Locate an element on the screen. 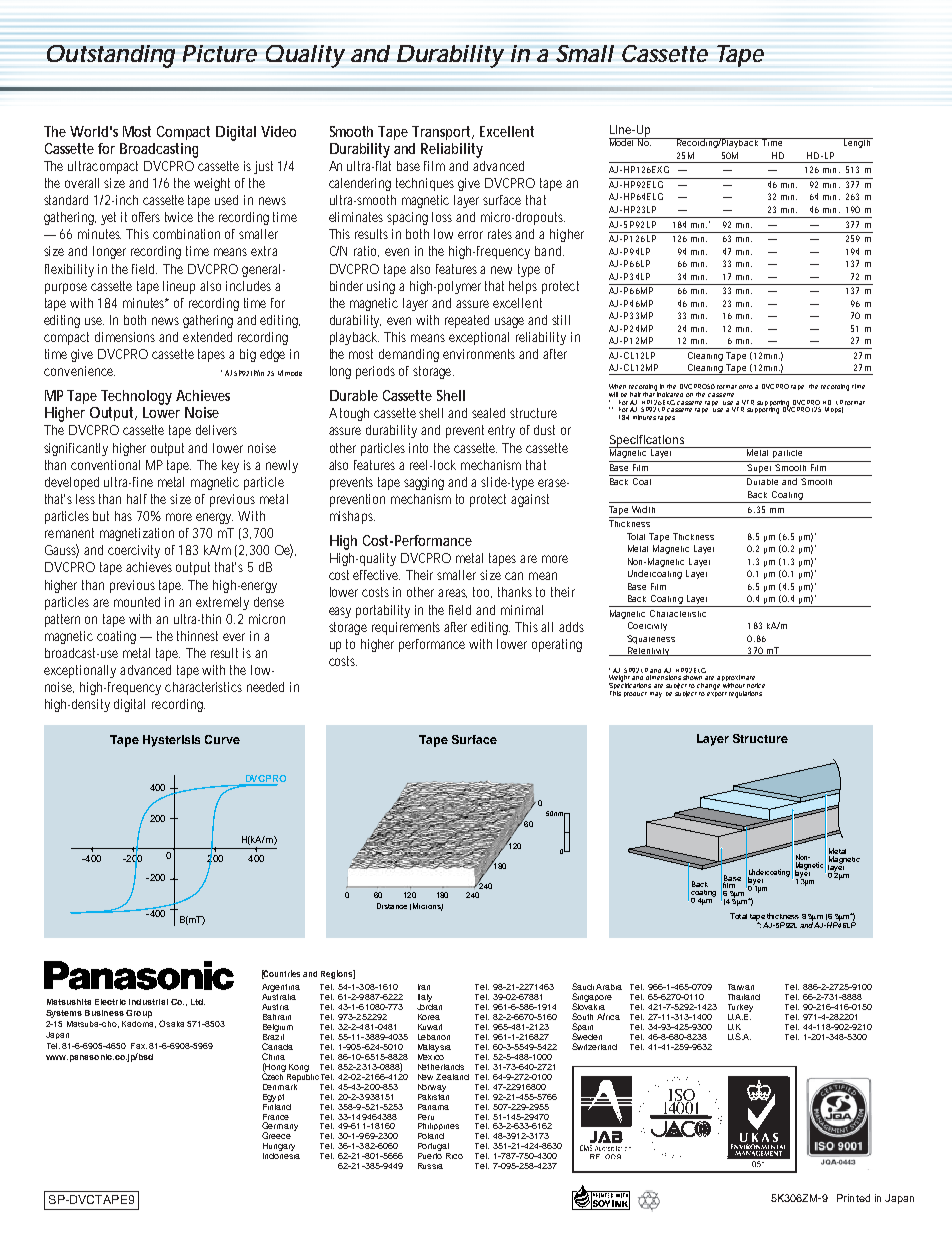 The image size is (952, 1233). Length is located at coordinates (857, 143).
